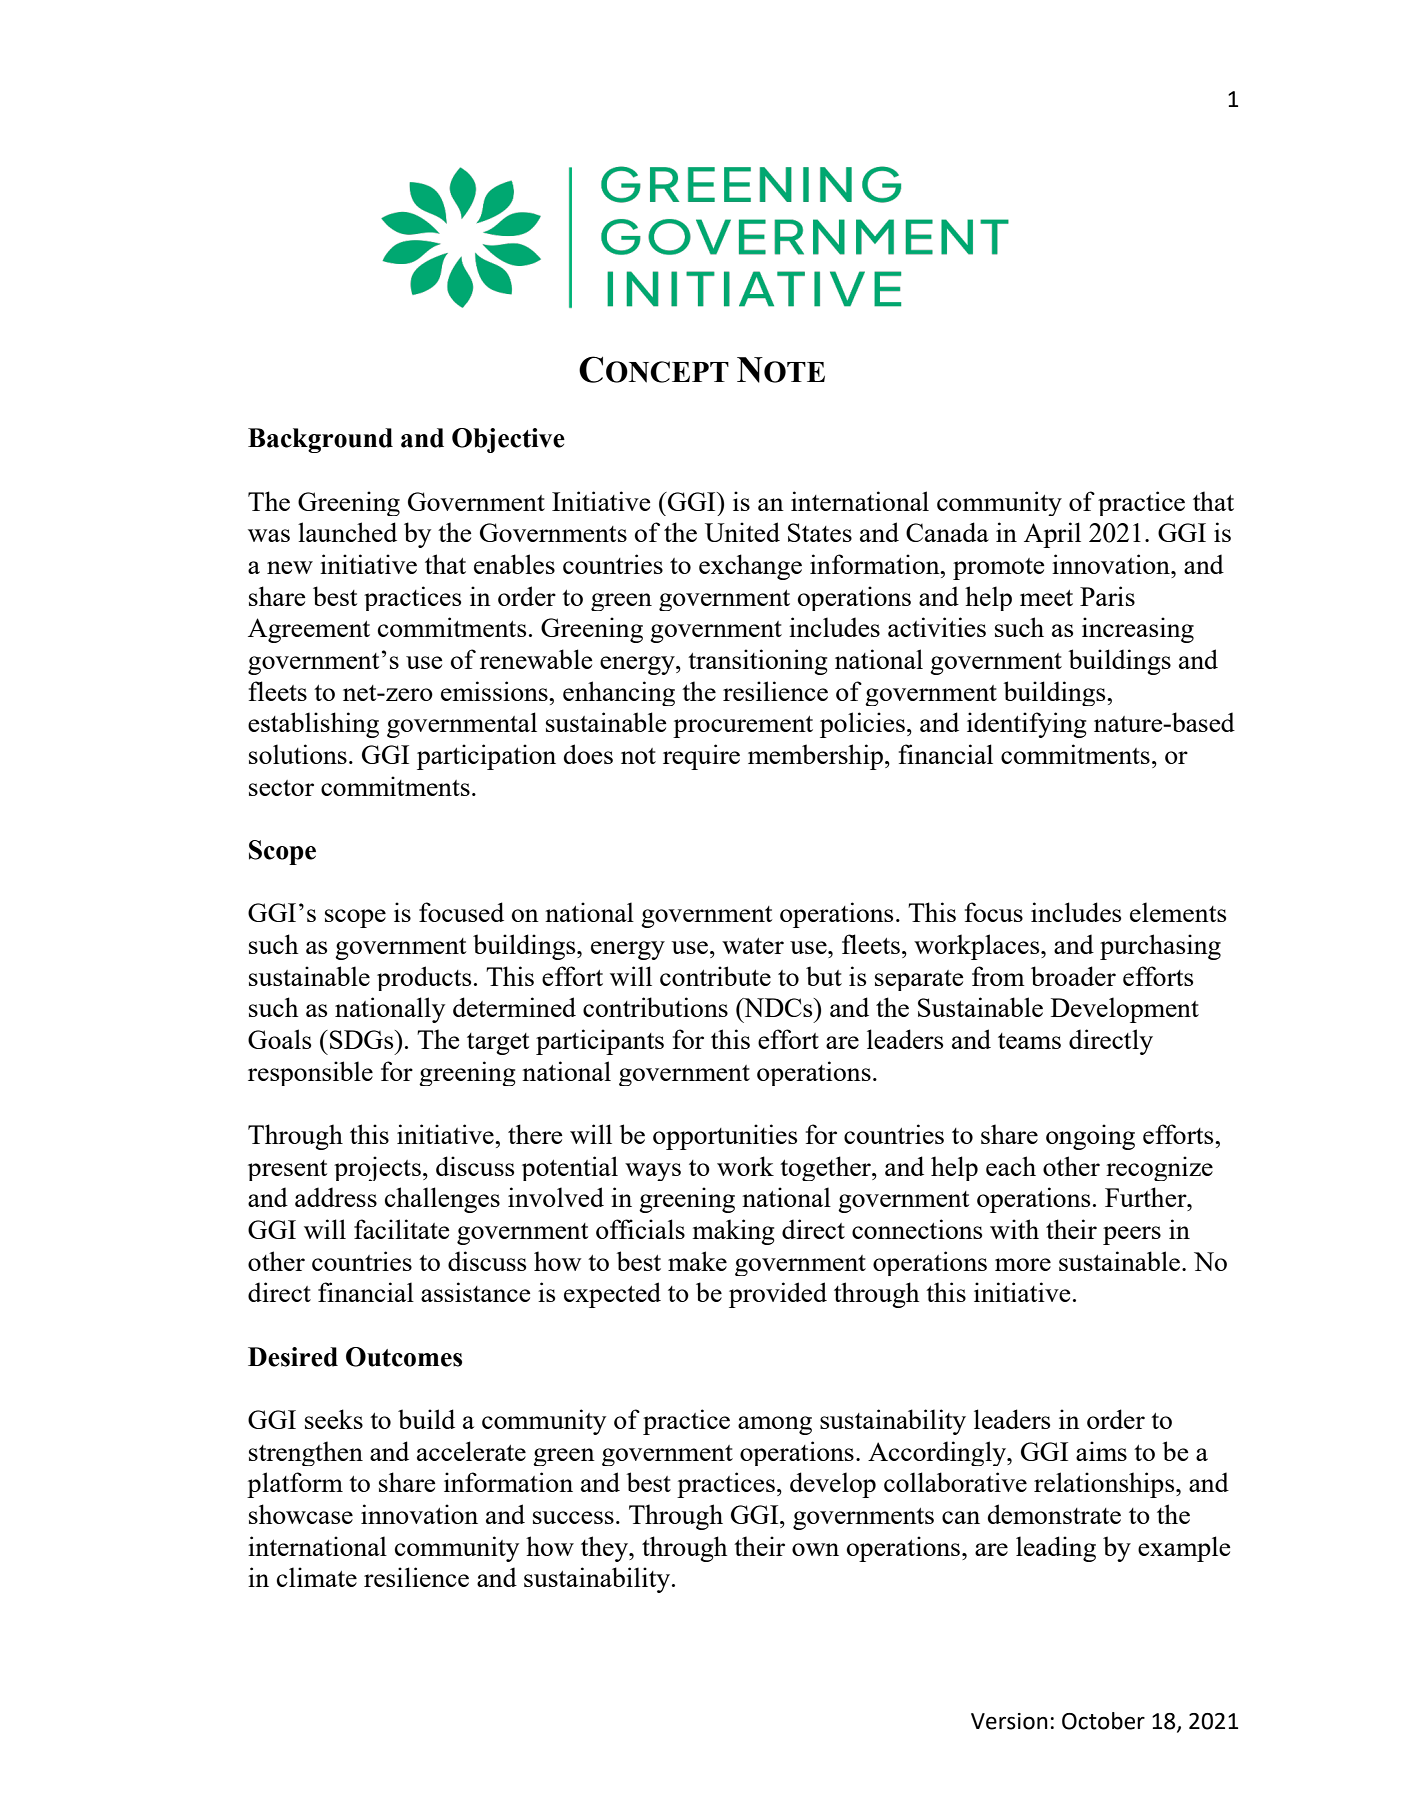 Image resolution: width=1405 pixels, height=1818 pixels. I want to click on own, so click(815, 1549).
